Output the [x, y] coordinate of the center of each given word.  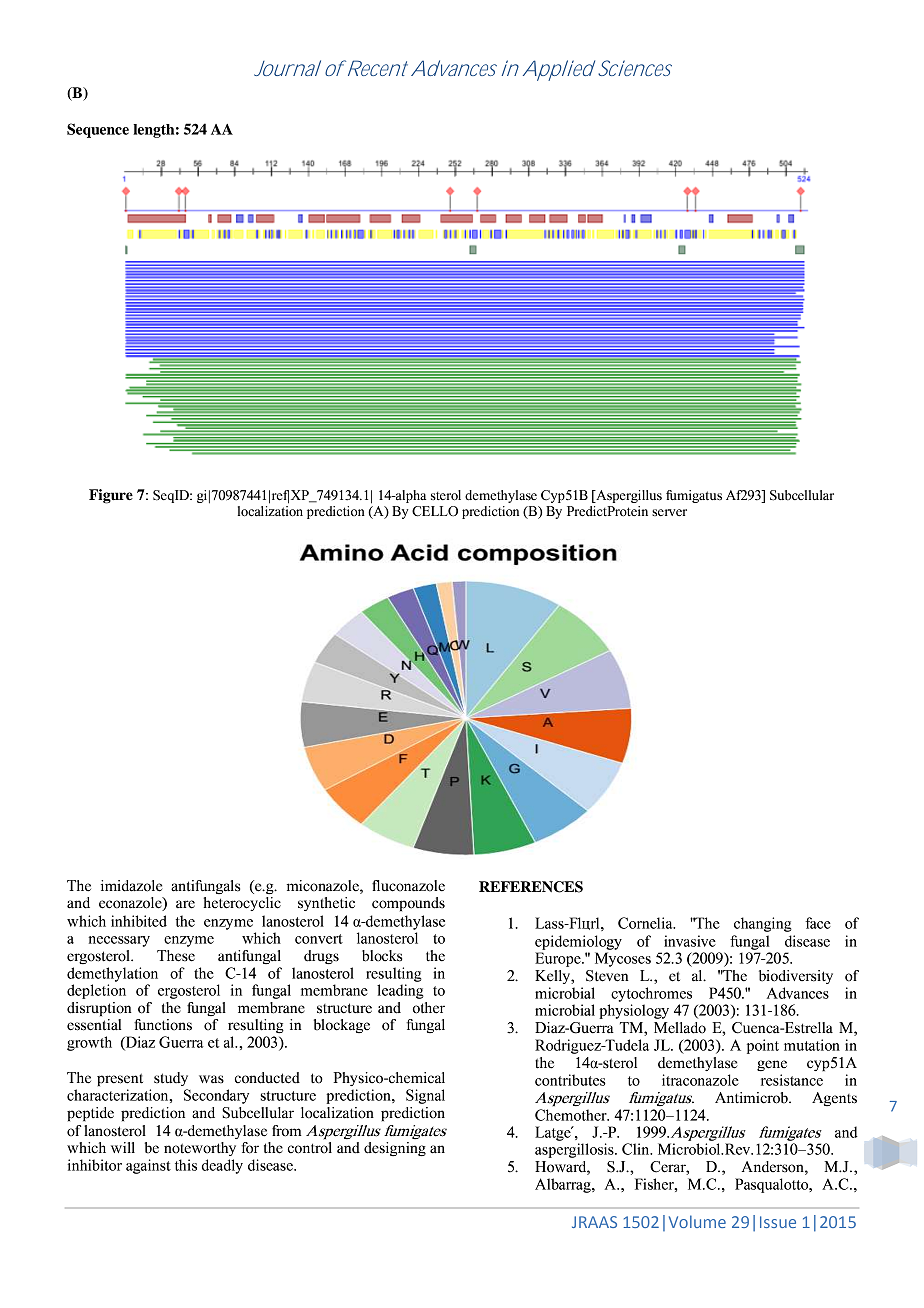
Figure [111, 496]
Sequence [98, 130]
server [669, 512]
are [185, 904]
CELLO [435, 511]
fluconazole [408, 886]
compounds [408, 904]
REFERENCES [531, 887]
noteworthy [200, 1149]
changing [763, 924]
